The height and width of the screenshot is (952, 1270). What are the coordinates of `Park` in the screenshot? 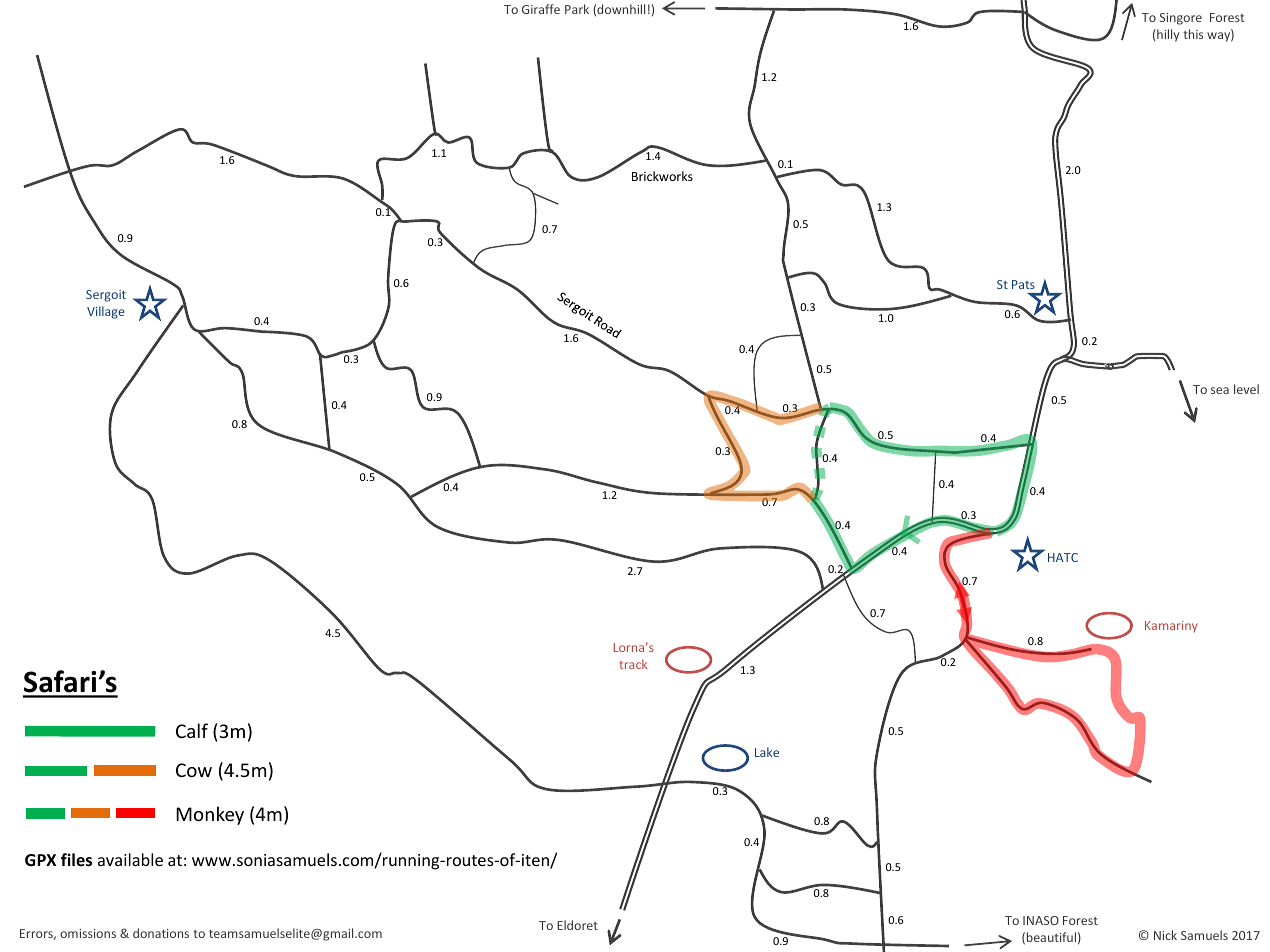 It's located at (577, 9).
